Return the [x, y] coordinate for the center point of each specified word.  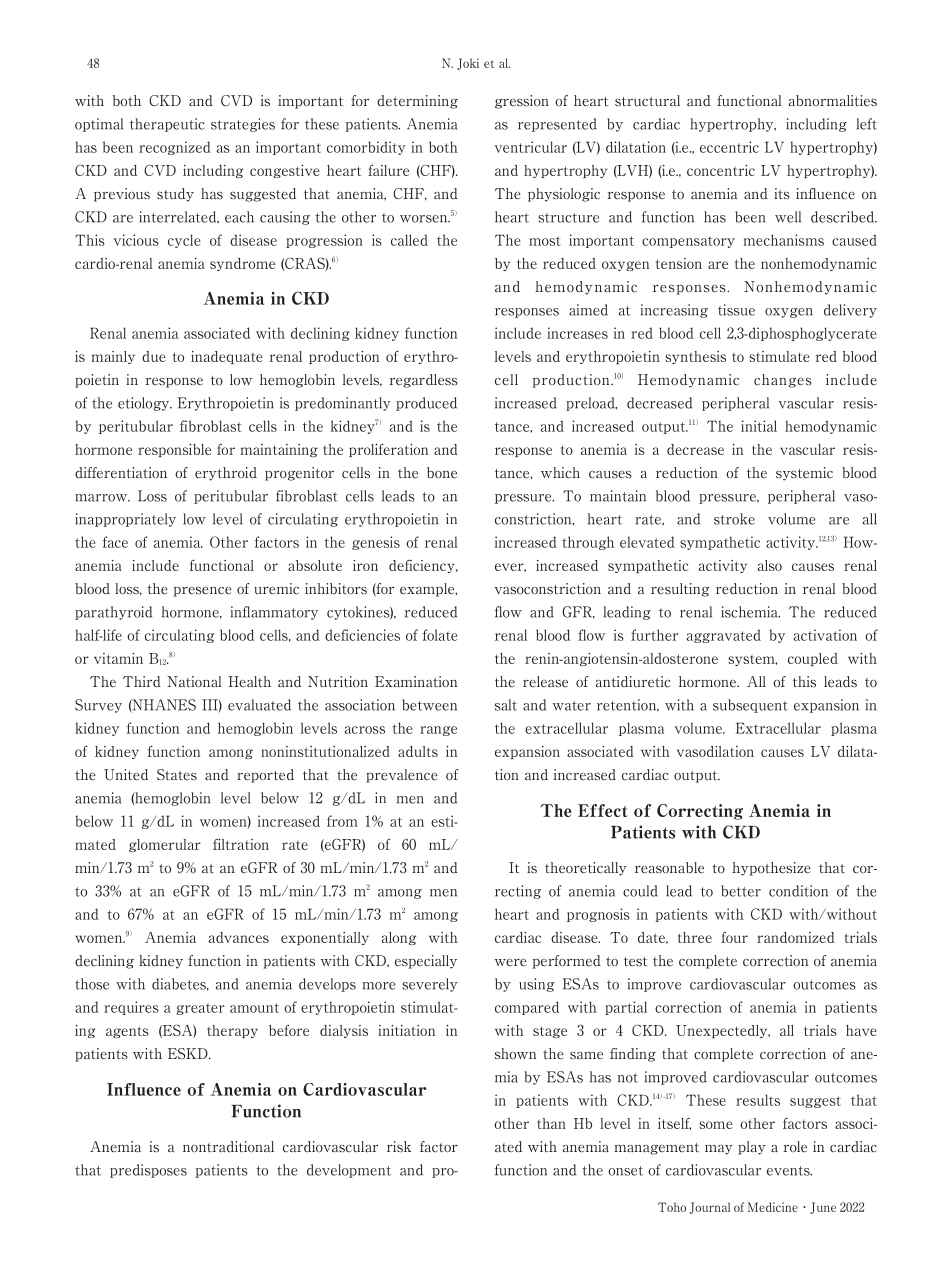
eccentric [729, 147]
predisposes [148, 1171]
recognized [175, 148]
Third [142, 682]
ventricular [531, 147]
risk [399, 1147]
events [789, 1171]
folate [440, 635]
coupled [813, 659]
